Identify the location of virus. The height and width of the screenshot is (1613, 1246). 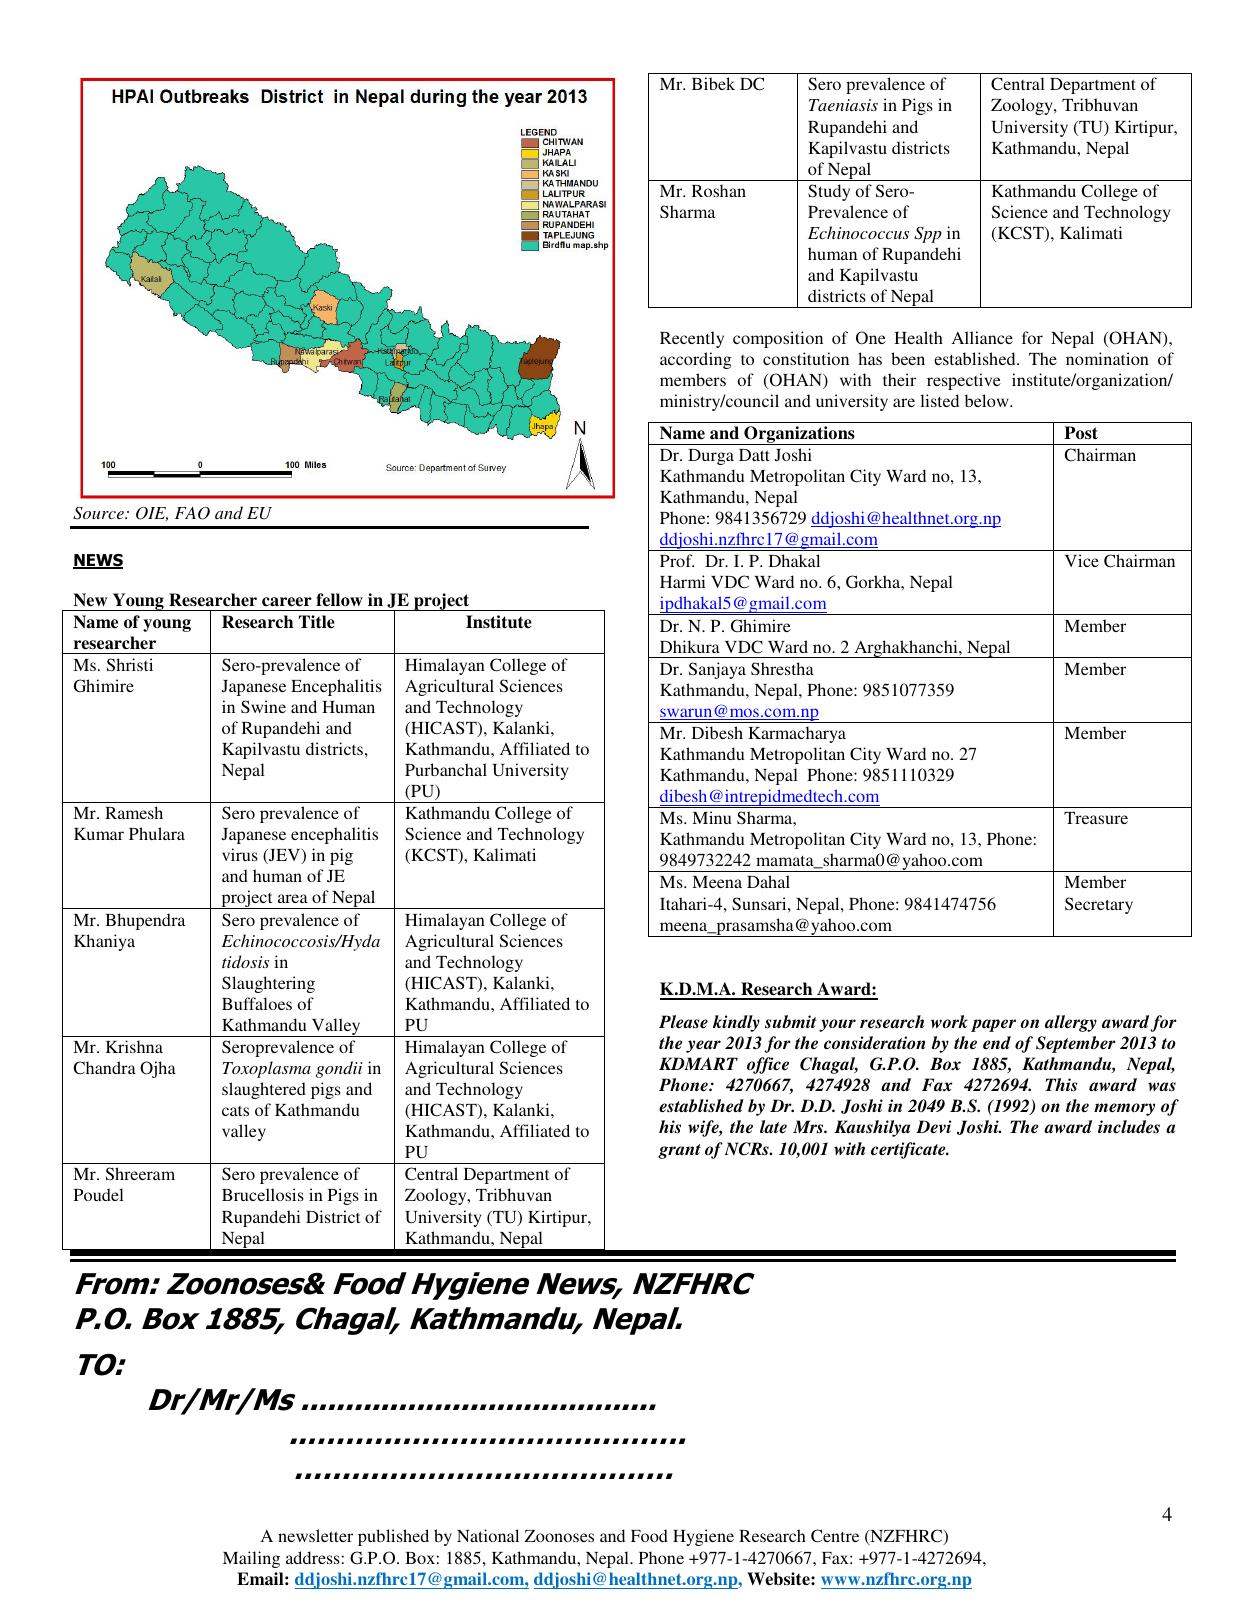
(240, 854).
